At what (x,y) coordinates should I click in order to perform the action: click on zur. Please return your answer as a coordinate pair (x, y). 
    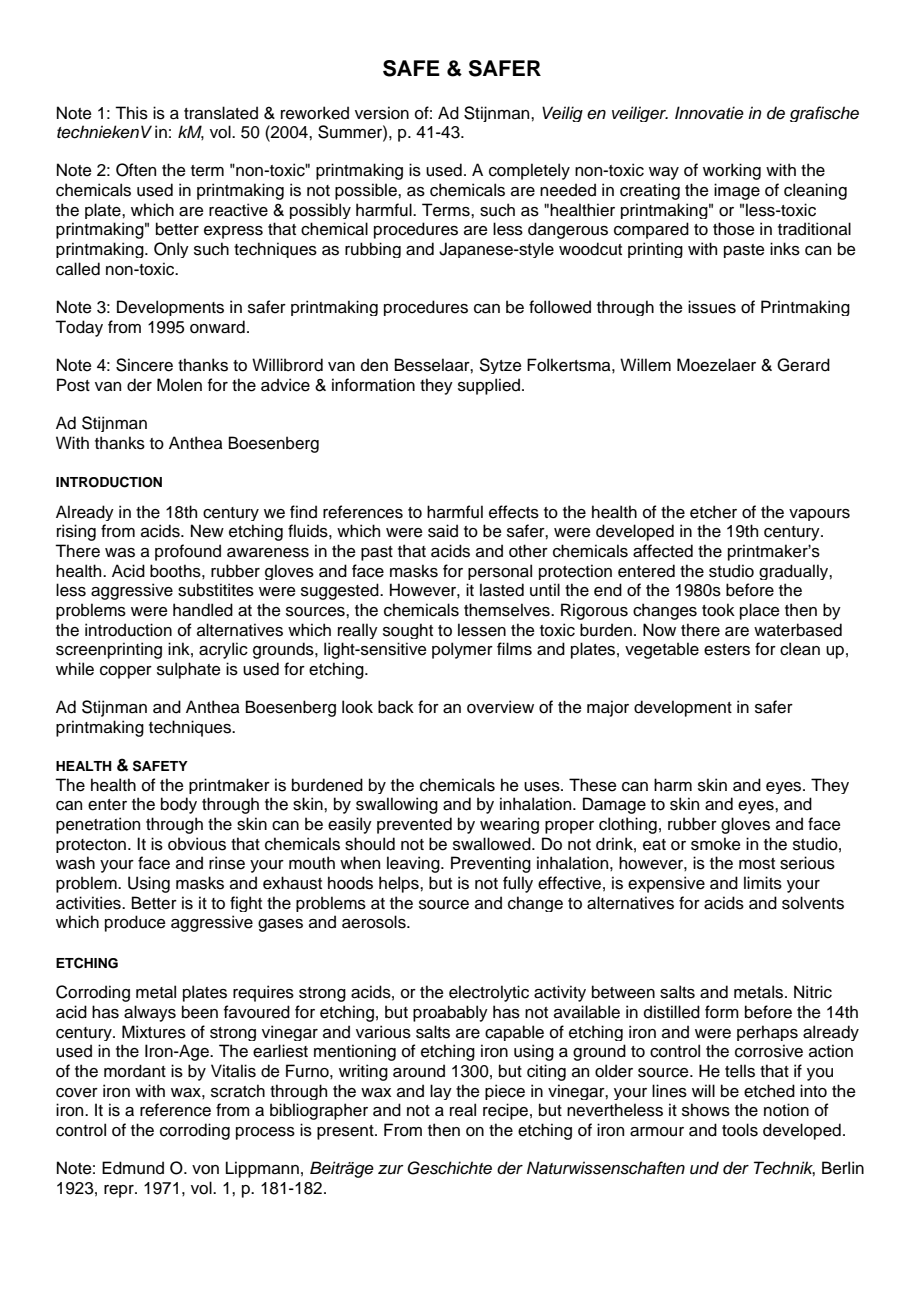
    Looking at the image, I should click on (391, 1170).
